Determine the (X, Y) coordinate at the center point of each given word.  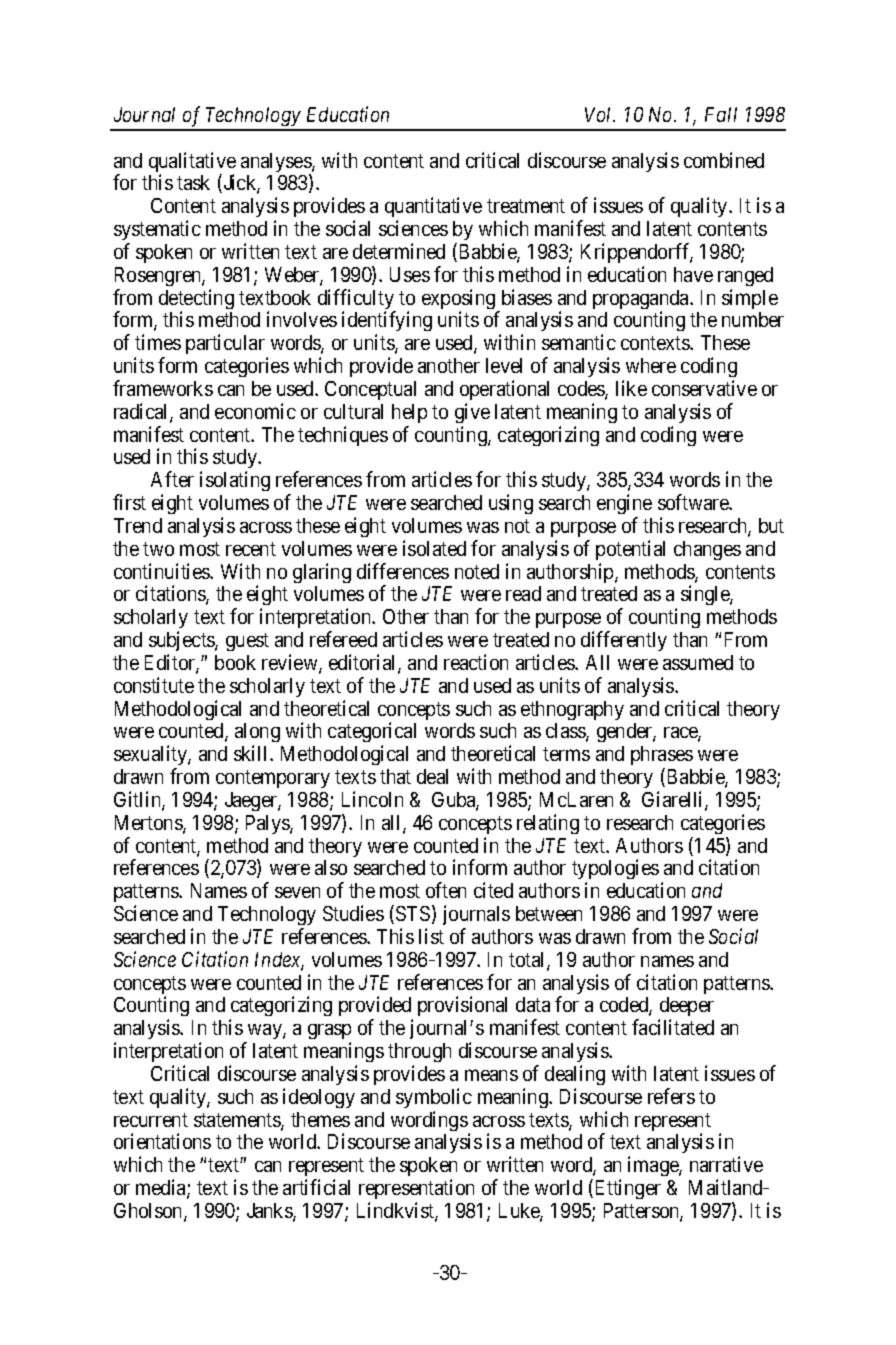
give (472, 413)
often (446, 890)
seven (297, 892)
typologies (615, 871)
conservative (704, 388)
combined (724, 160)
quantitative (433, 209)
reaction (476, 662)
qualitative (192, 163)
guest (247, 642)
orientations (162, 1141)
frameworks (163, 388)
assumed (698, 662)
